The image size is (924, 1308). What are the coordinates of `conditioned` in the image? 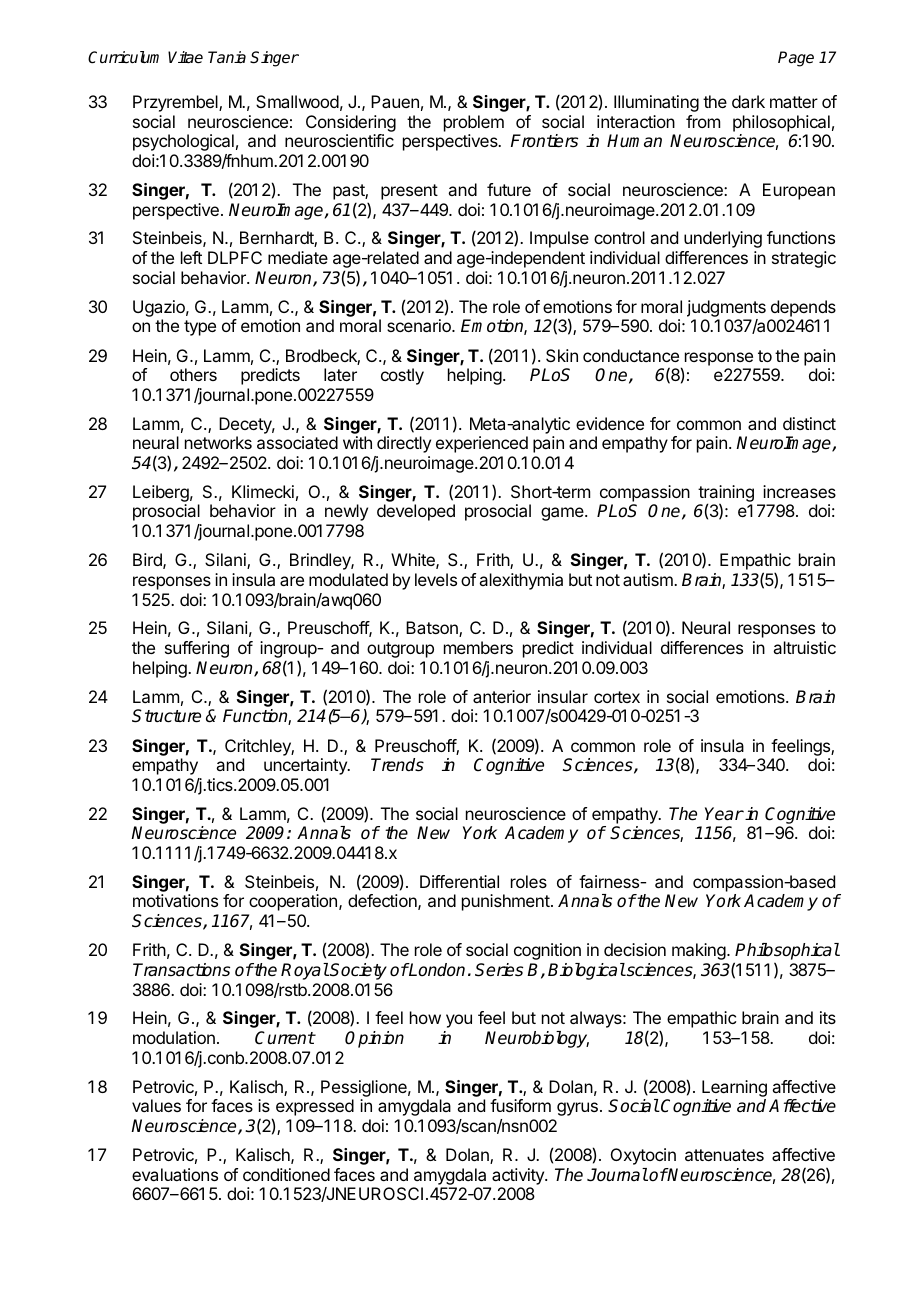 It's located at (286, 1174).
